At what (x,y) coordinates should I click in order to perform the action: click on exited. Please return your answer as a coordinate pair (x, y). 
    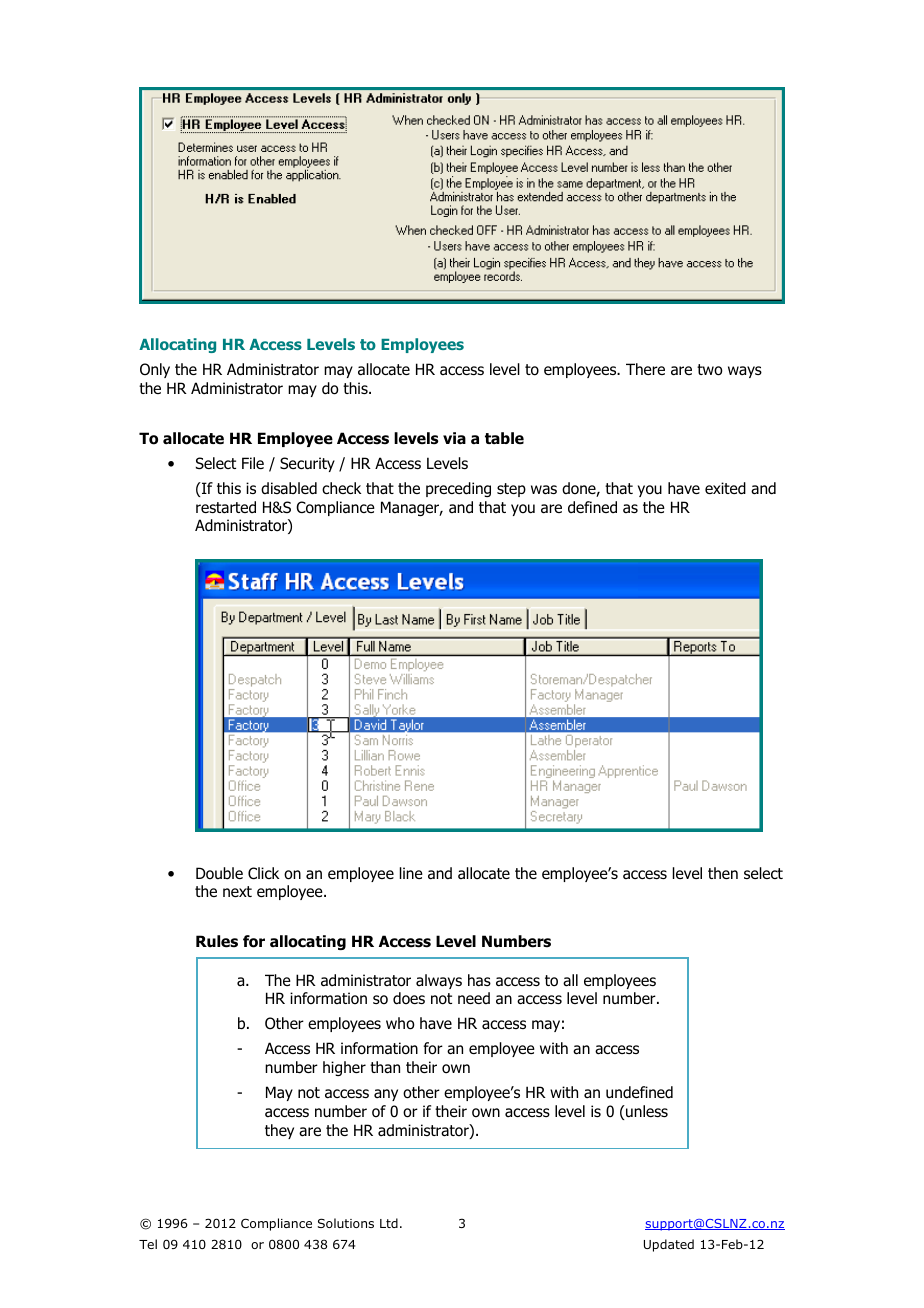
    Looking at the image, I should click on (725, 488).
